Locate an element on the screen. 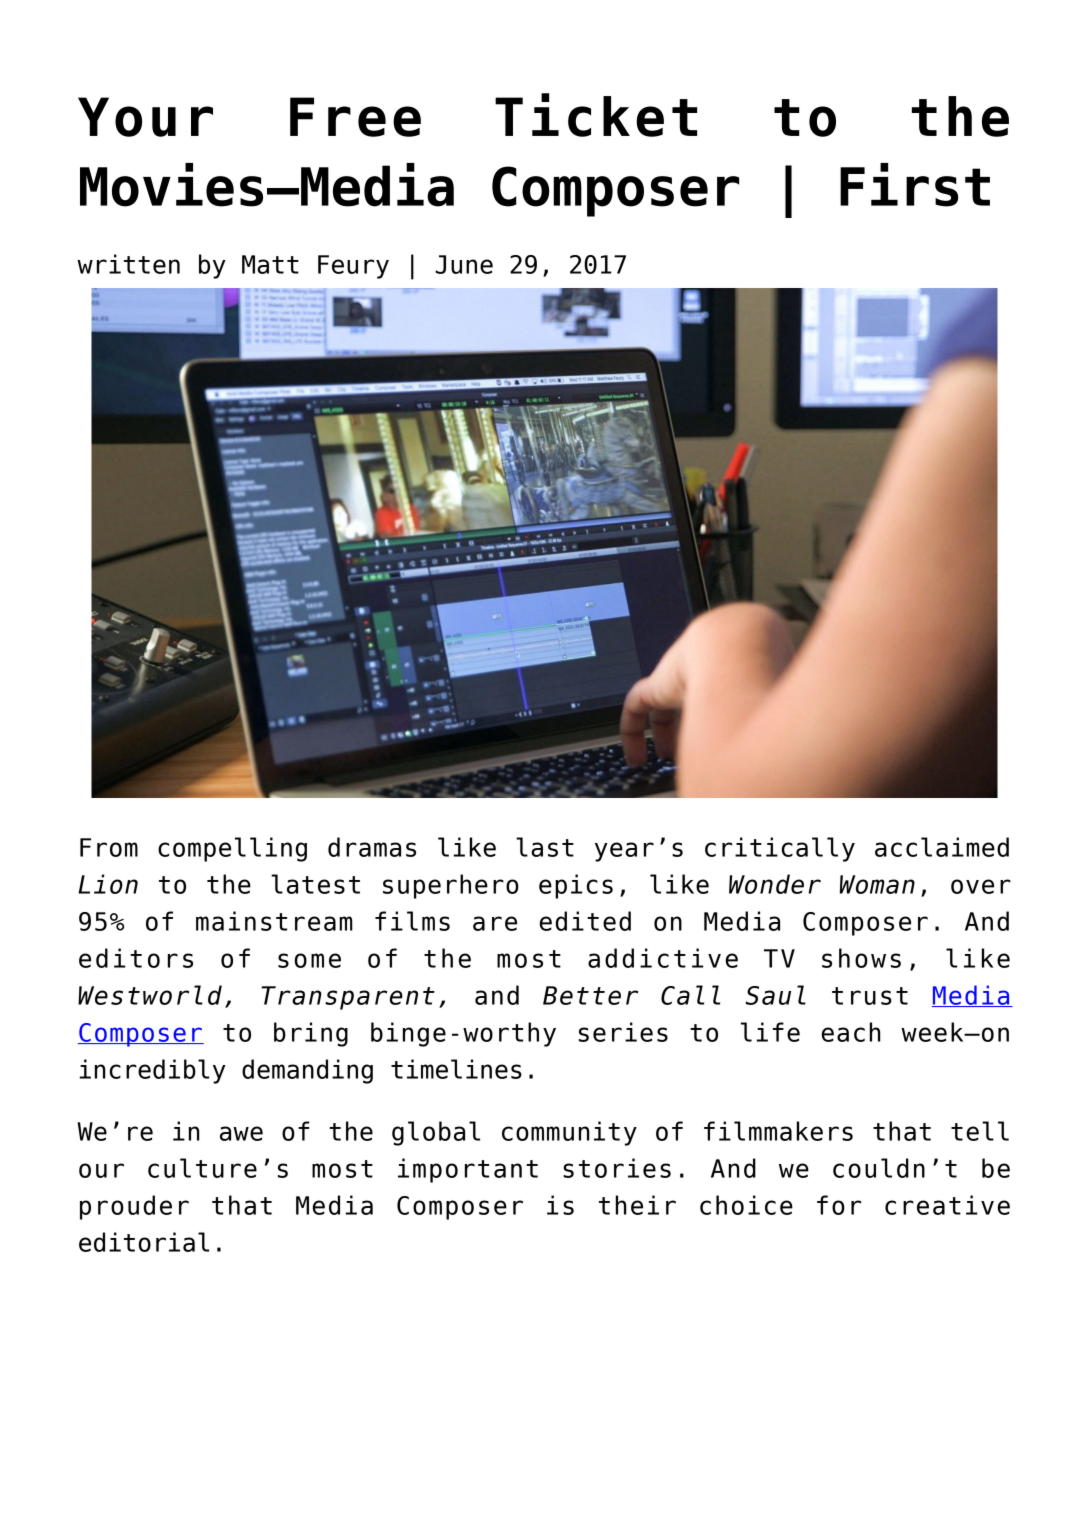 The width and height of the screenshot is (1089, 1540). shows is located at coordinates (861, 958).
